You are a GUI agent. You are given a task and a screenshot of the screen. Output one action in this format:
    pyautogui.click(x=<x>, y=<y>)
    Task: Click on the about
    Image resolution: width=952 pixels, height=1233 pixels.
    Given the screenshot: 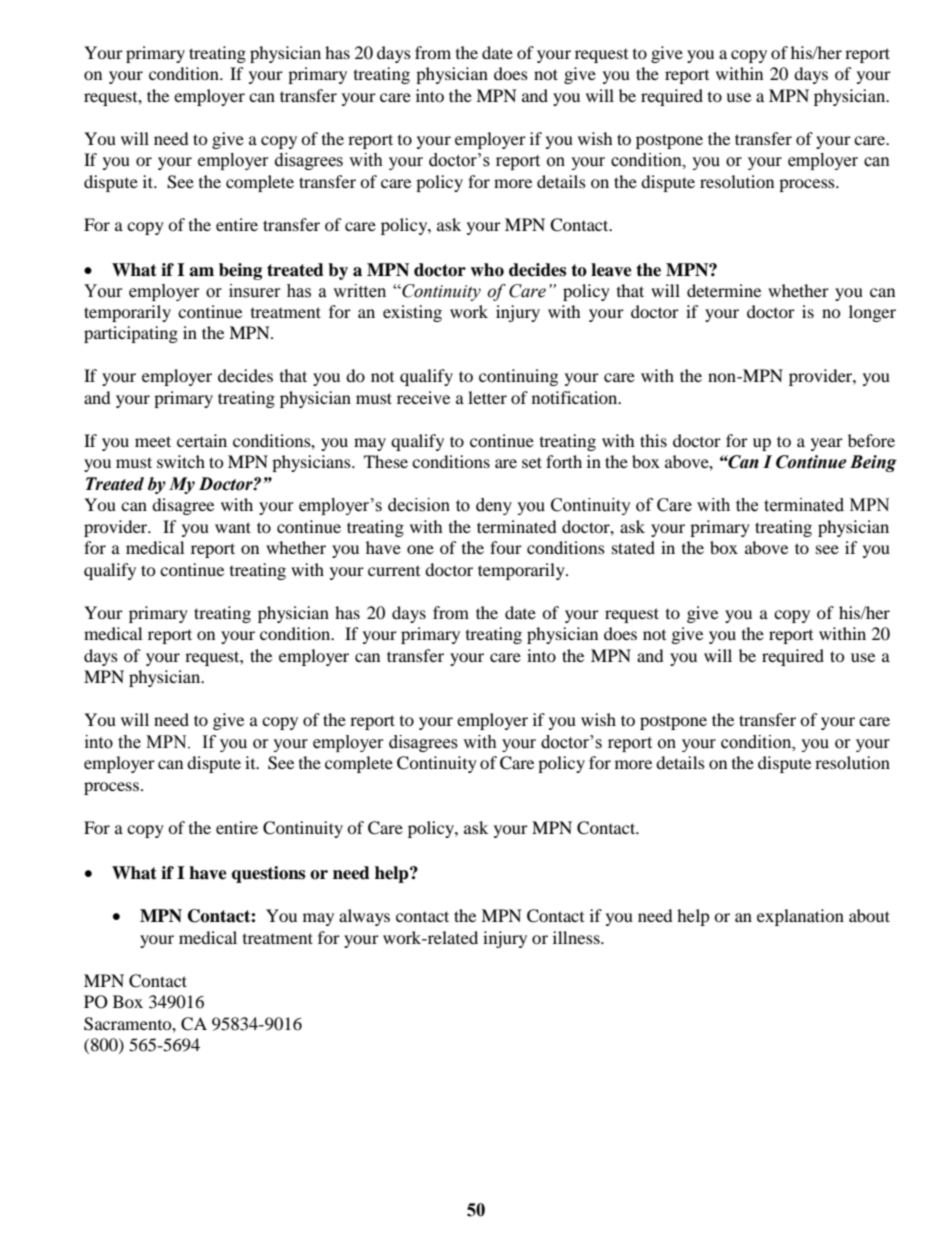 What is the action you would take?
    pyautogui.click(x=869, y=915)
